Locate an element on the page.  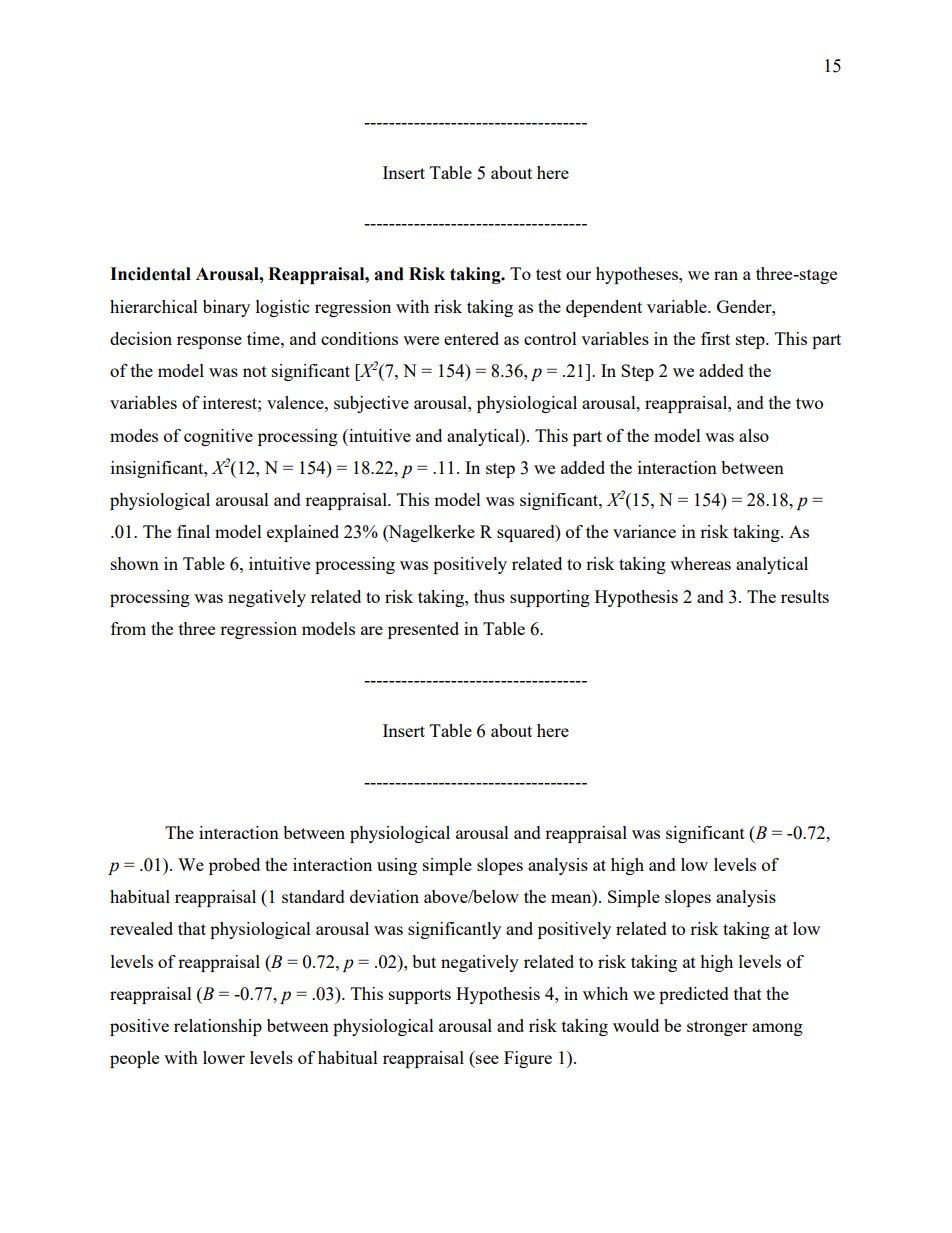
from is located at coordinates (128, 628).
